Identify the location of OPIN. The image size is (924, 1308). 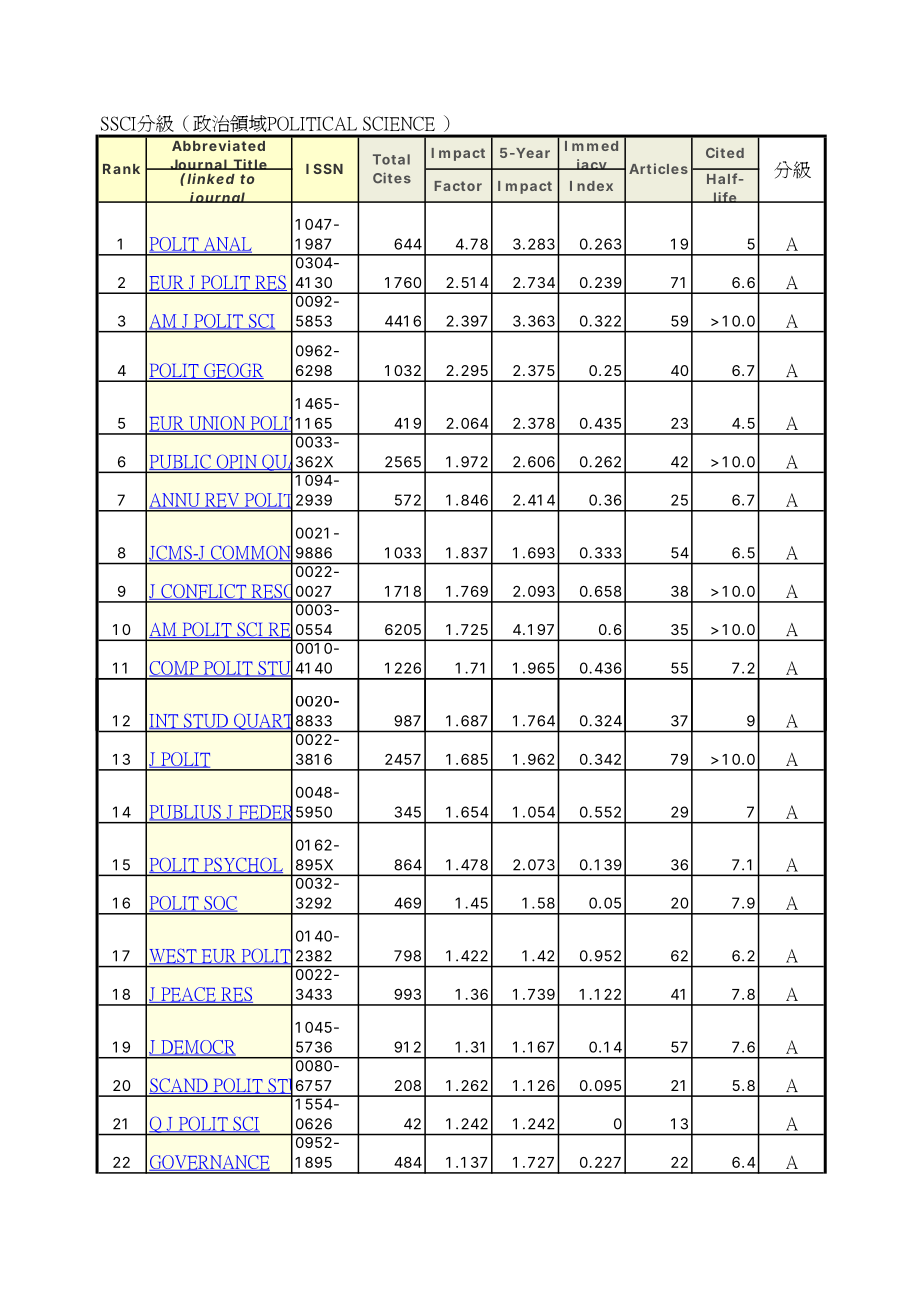
(236, 462).
